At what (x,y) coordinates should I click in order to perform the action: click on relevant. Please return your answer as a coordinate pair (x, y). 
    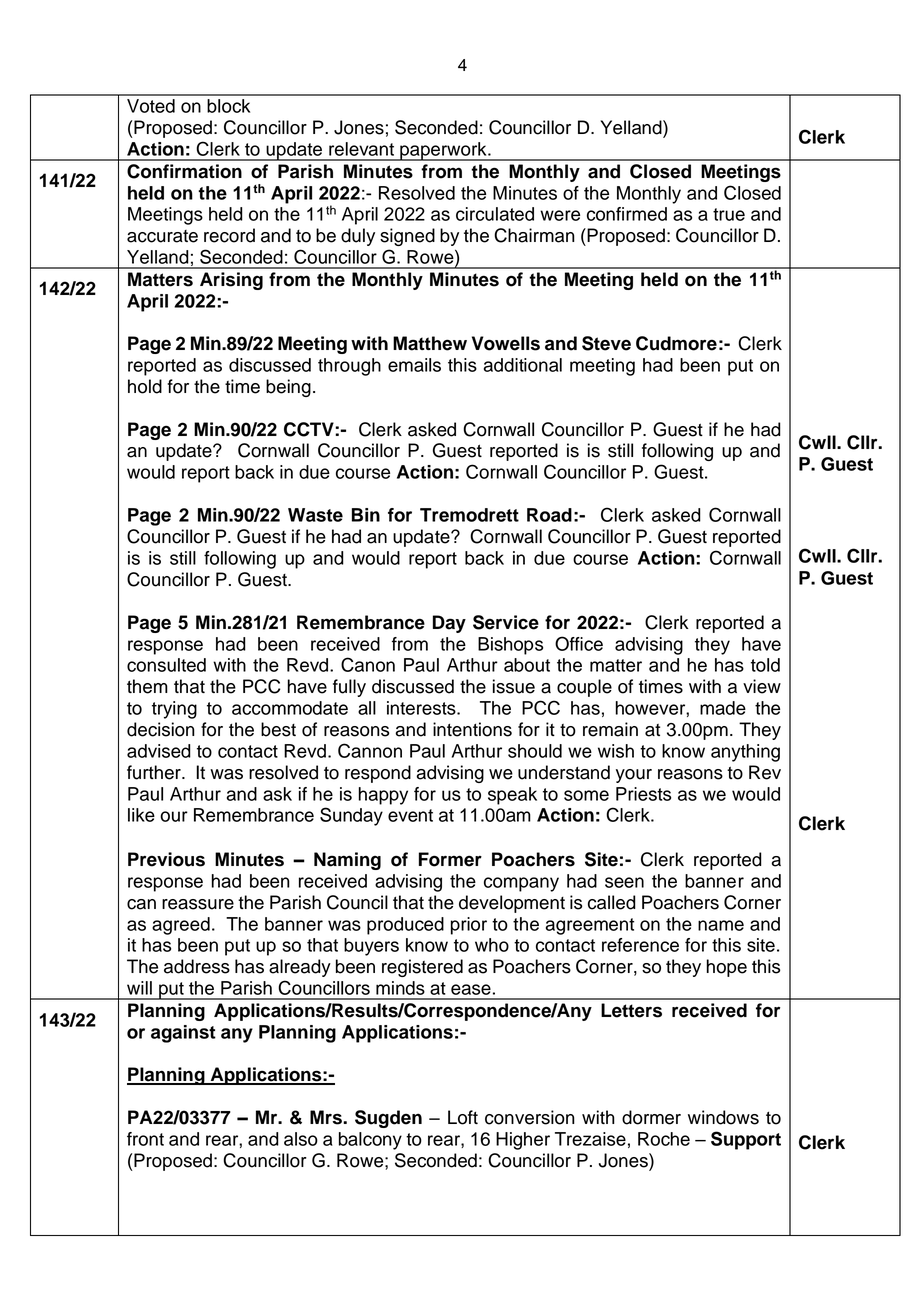
    Looking at the image, I should click on (361, 149).
